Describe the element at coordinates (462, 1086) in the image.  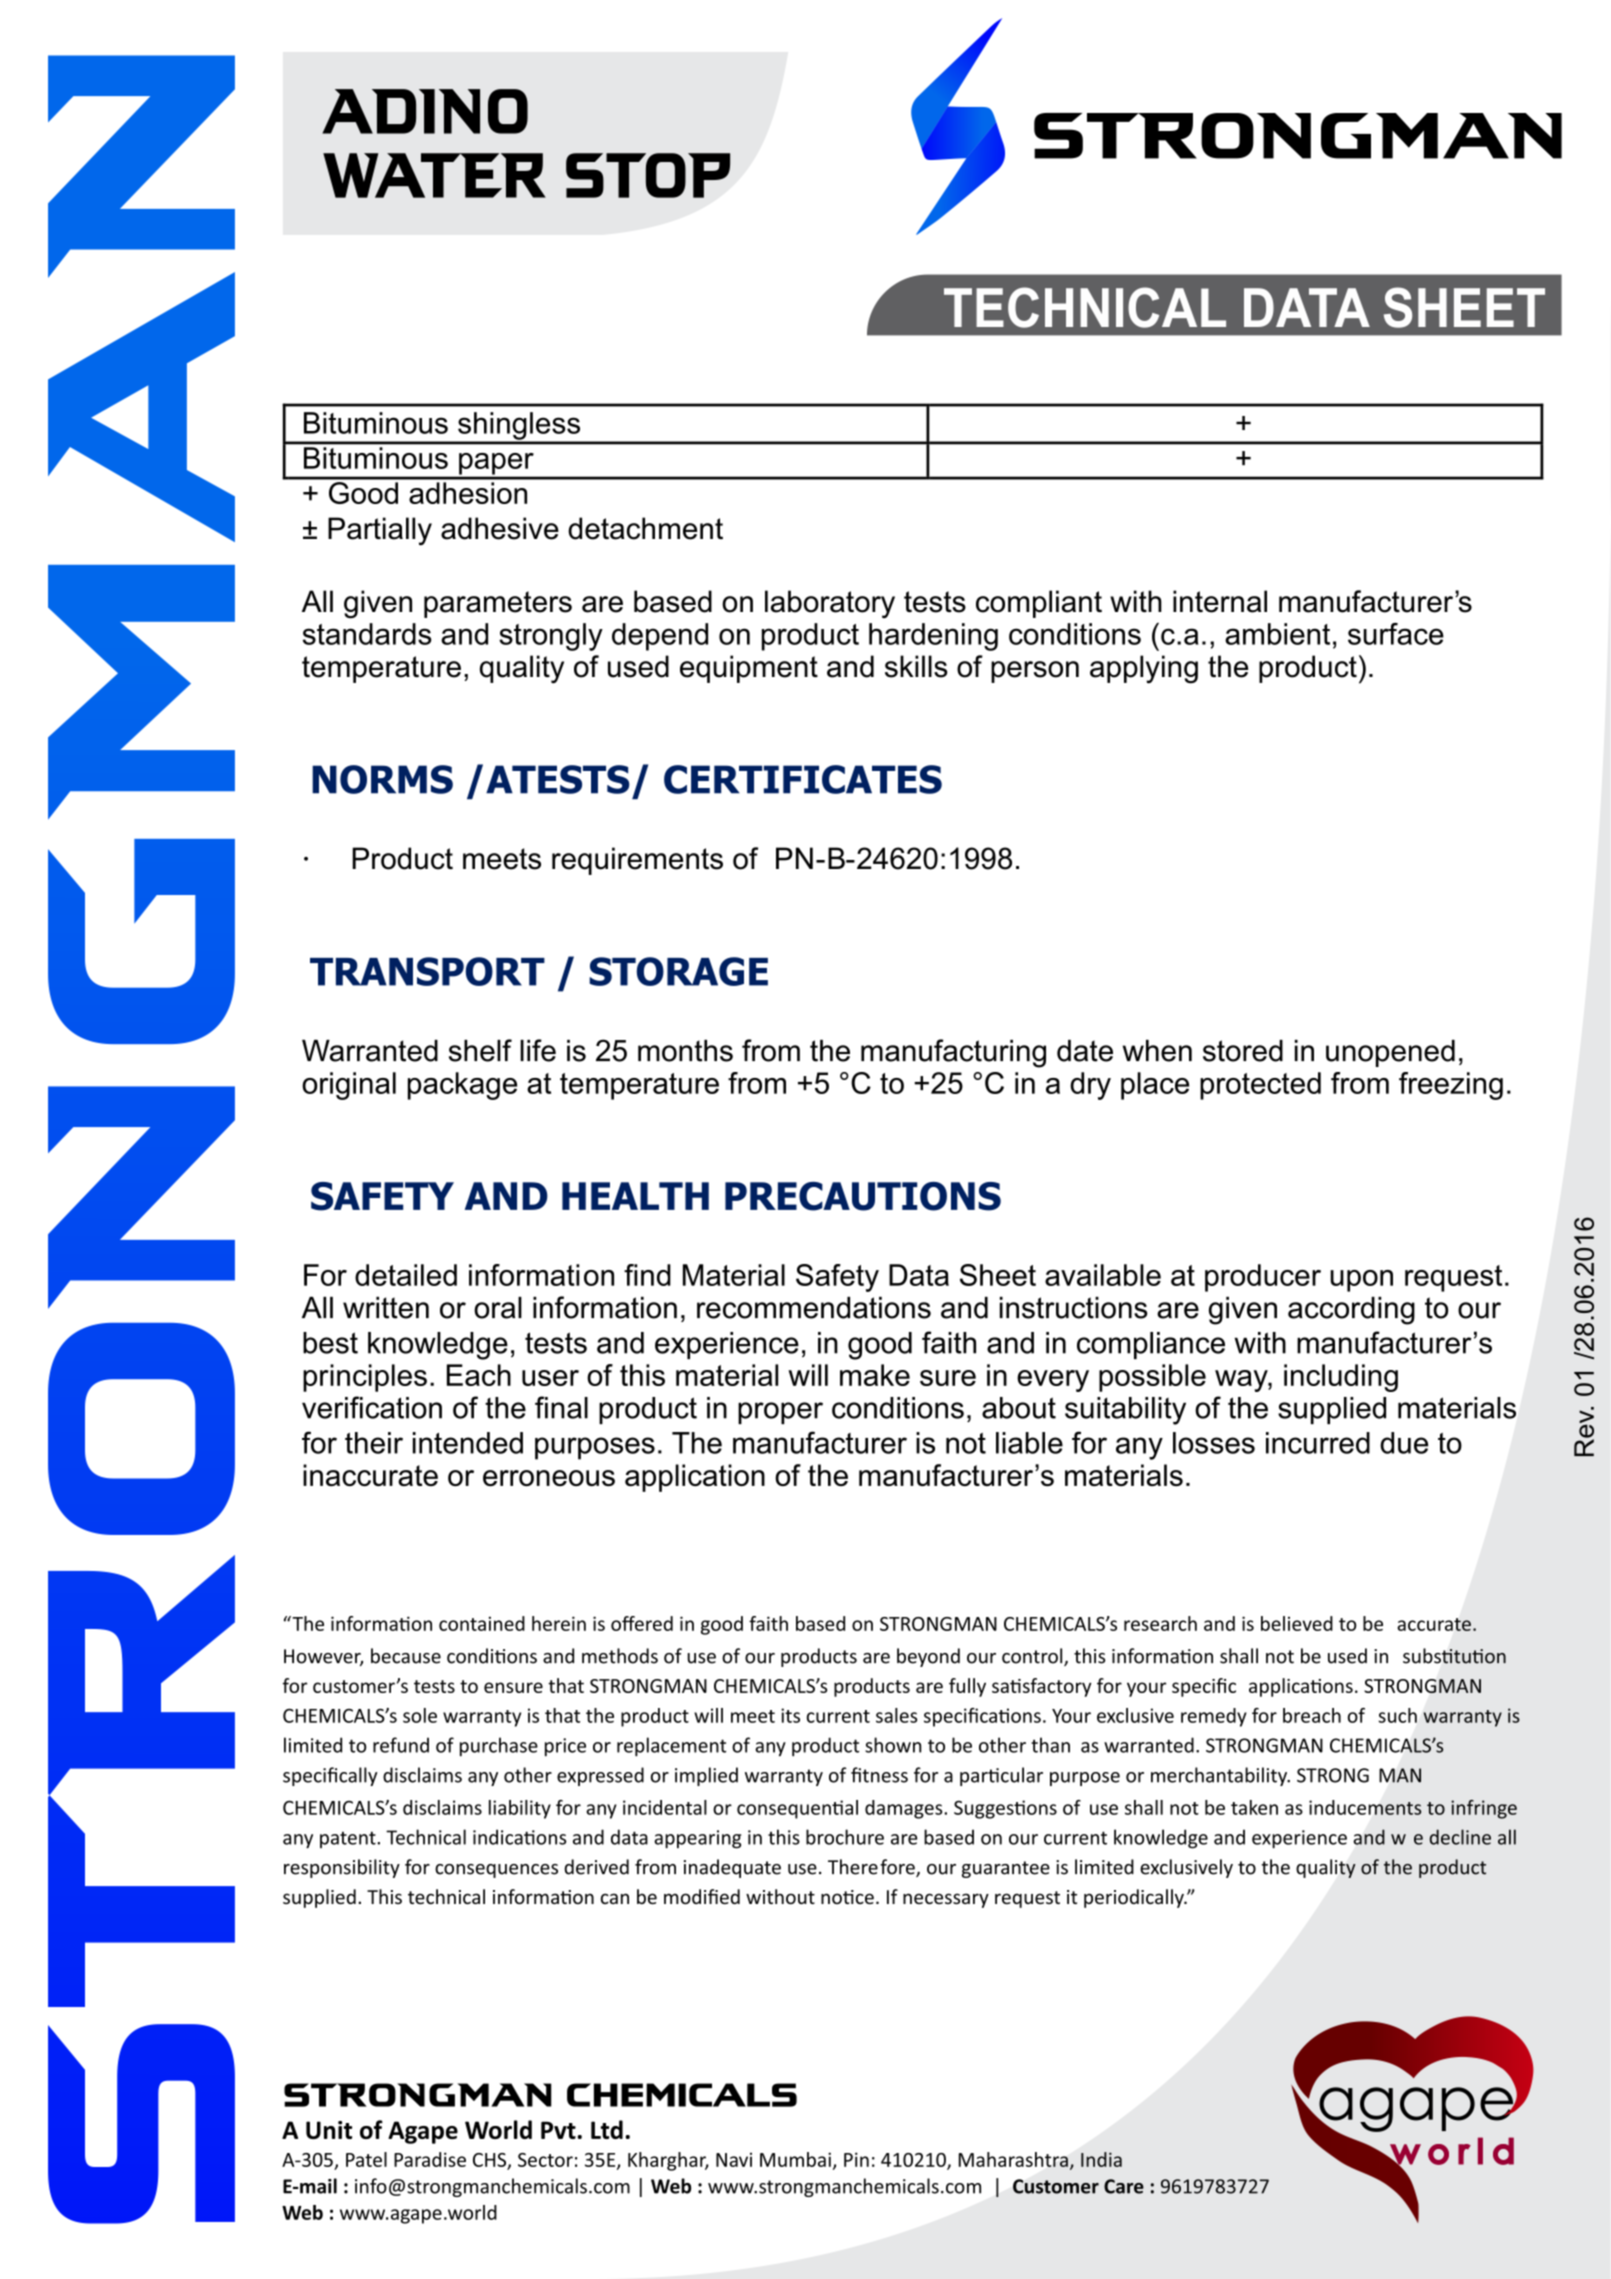
I see `package` at that location.
